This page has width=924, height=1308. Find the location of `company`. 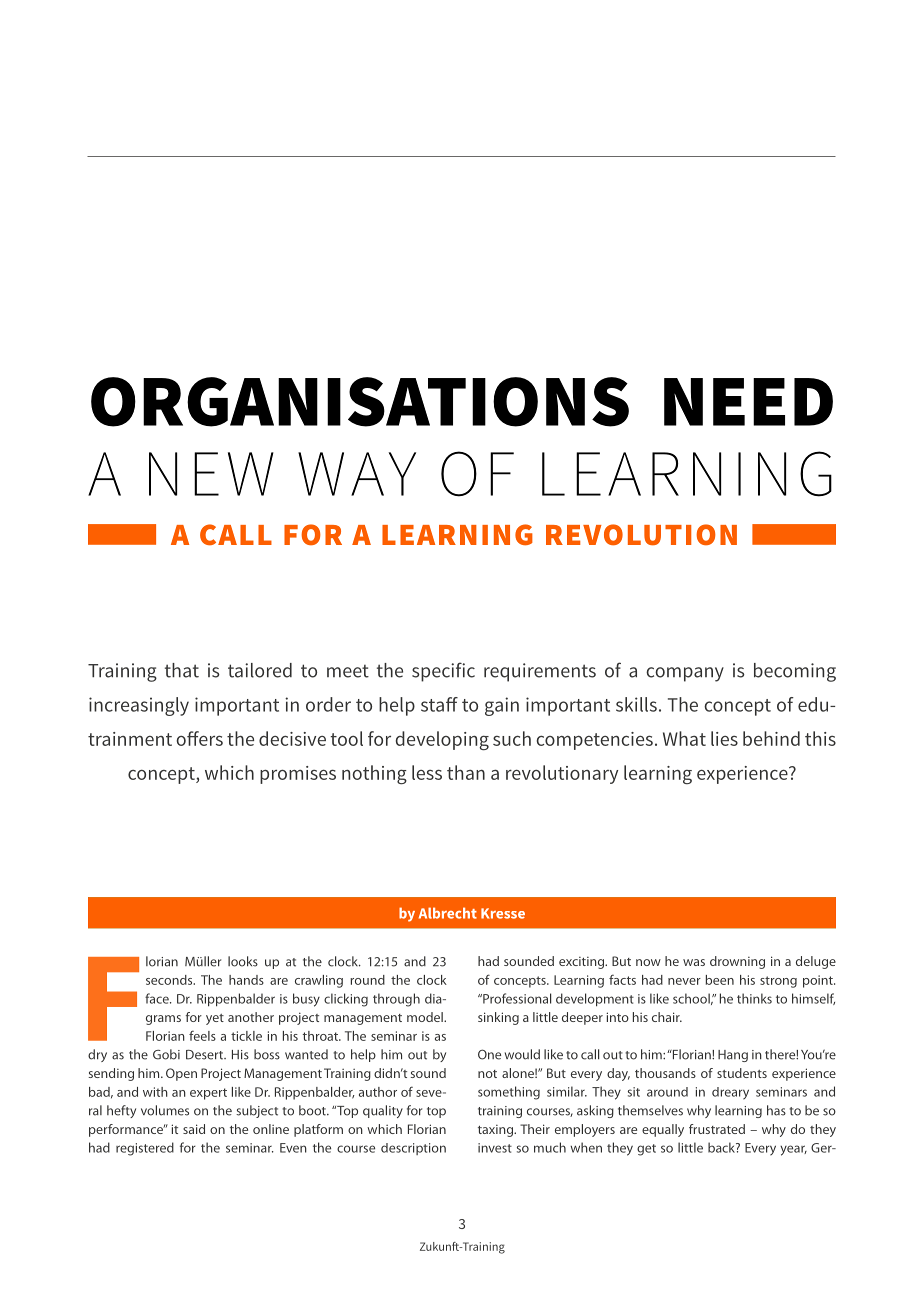

company is located at coordinates (685, 674).
